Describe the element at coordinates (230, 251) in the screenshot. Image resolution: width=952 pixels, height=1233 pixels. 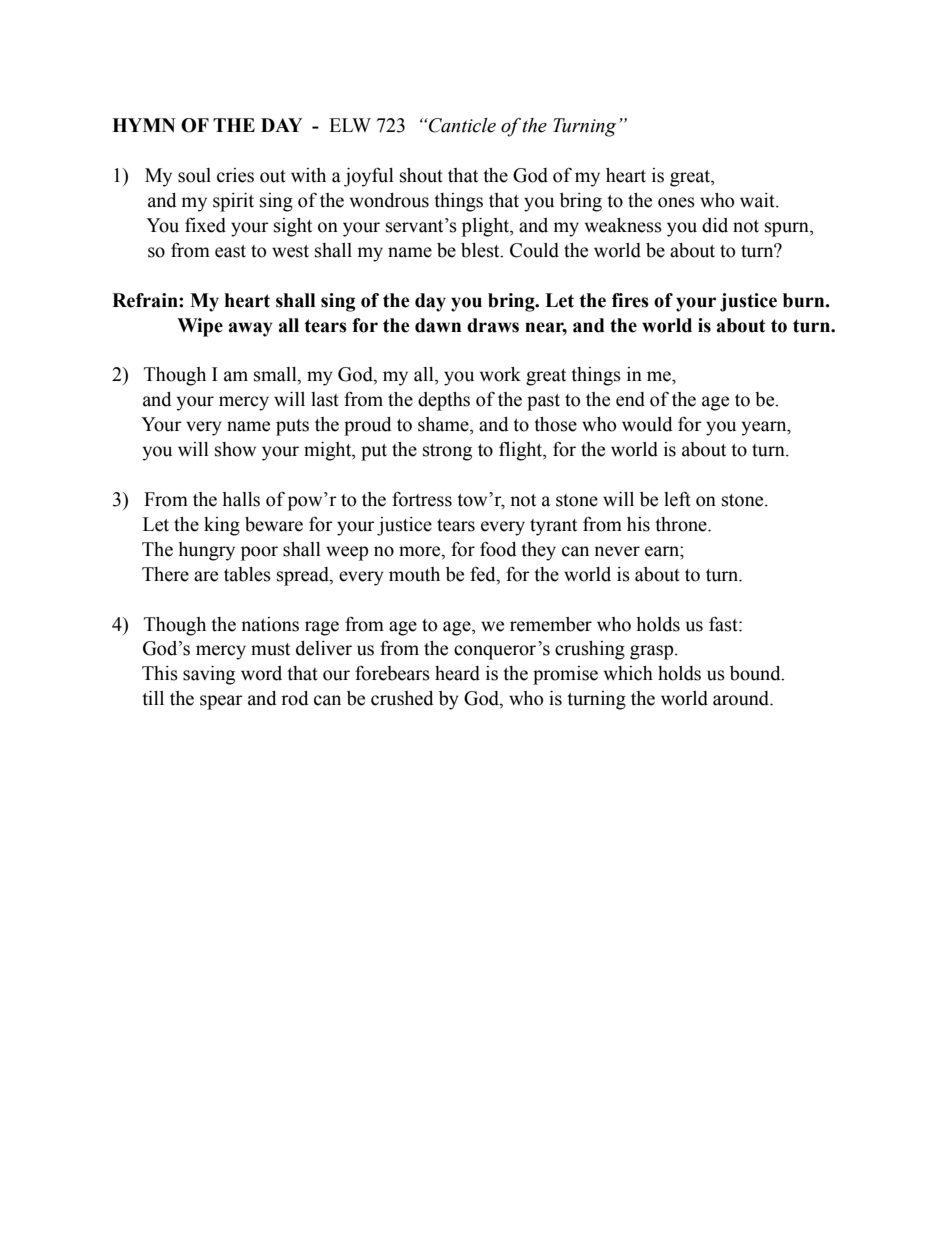
I see `east` at that location.
